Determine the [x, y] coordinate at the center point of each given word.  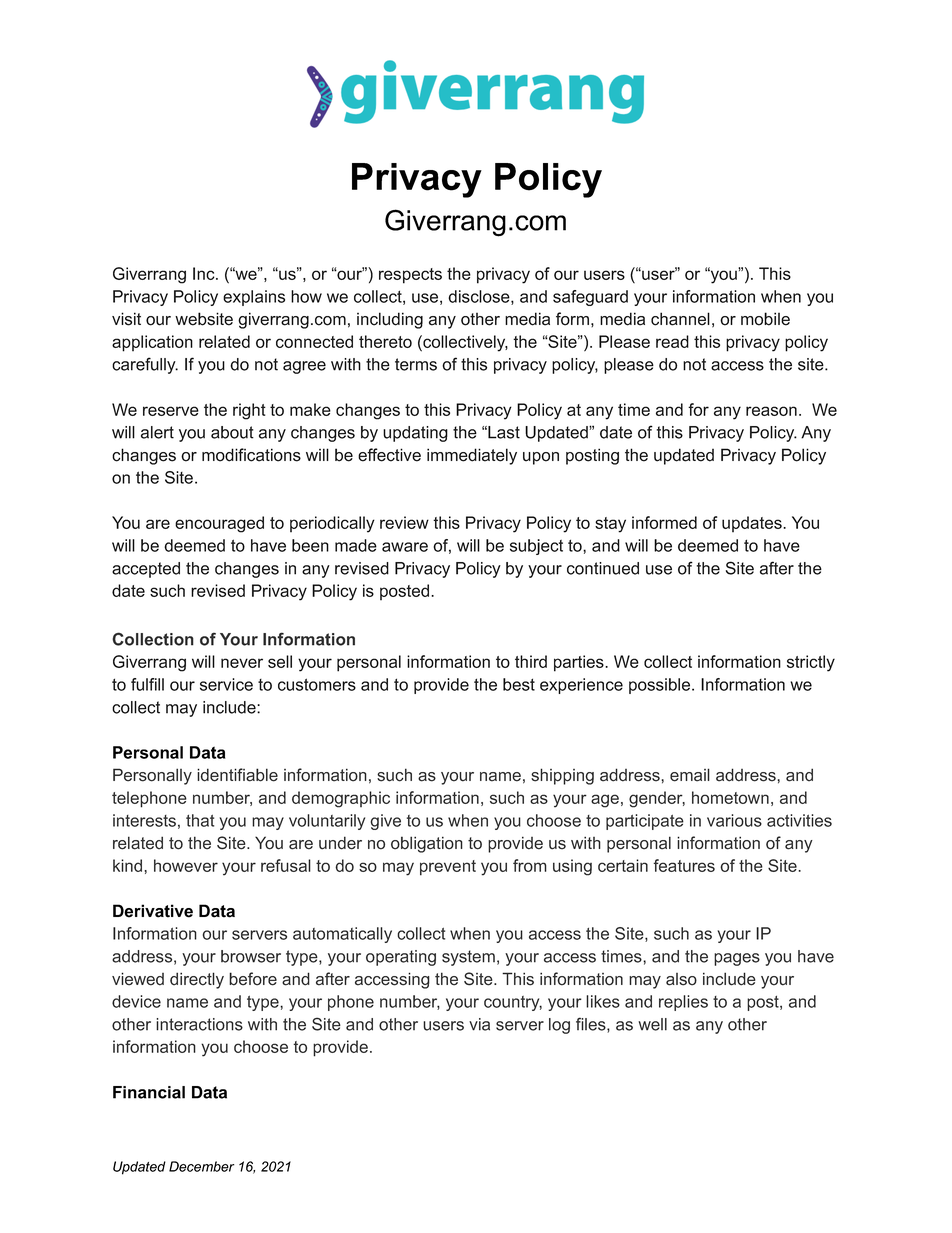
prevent [448, 868]
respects [410, 276]
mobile [765, 319]
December [201, 1166]
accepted [146, 570]
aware [405, 547]
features [684, 865]
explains [254, 298]
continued [603, 568]
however [186, 865]
